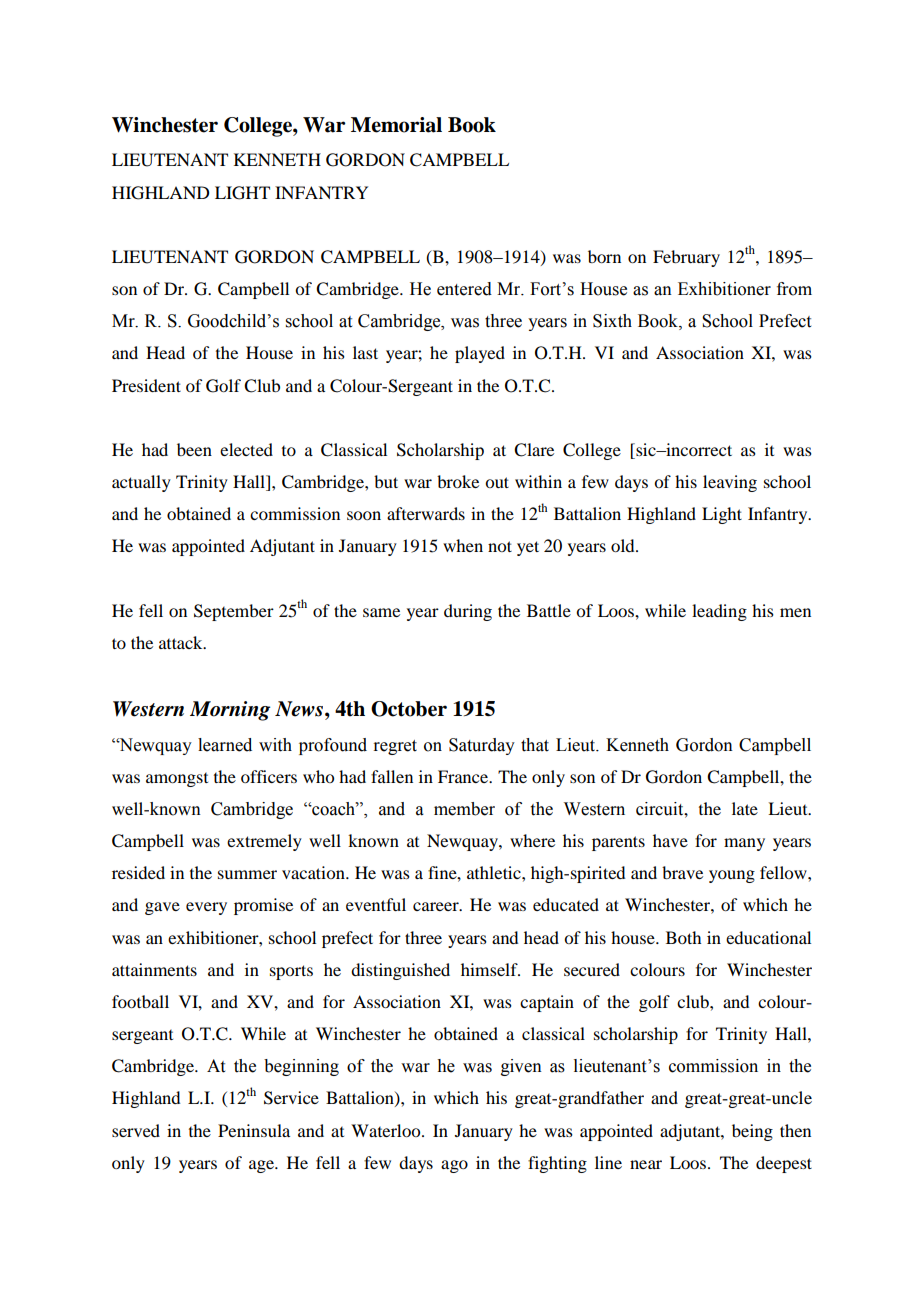  I want to click on ago, so click(454, 1166).
